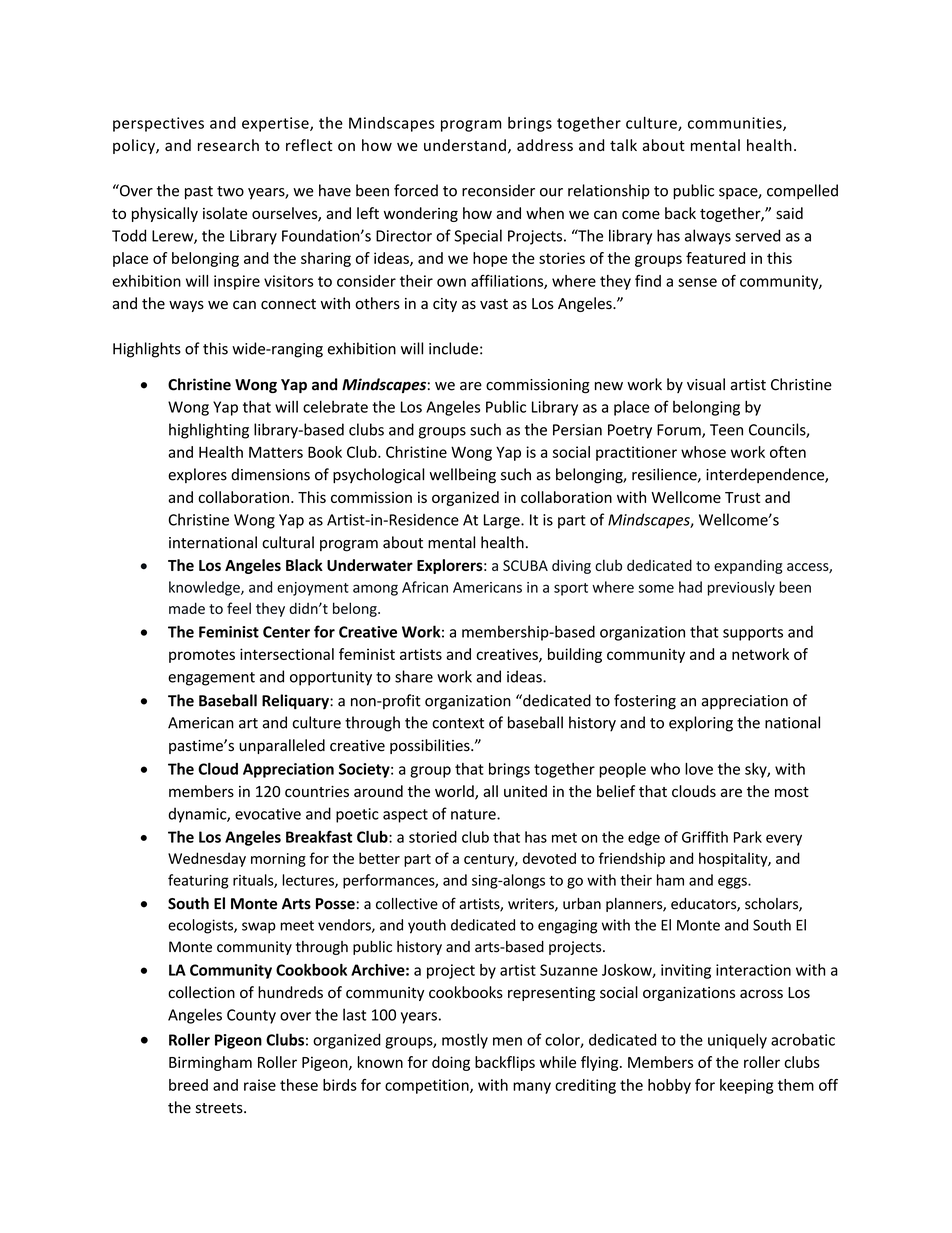  I want to click on research, so click(228, 145).
